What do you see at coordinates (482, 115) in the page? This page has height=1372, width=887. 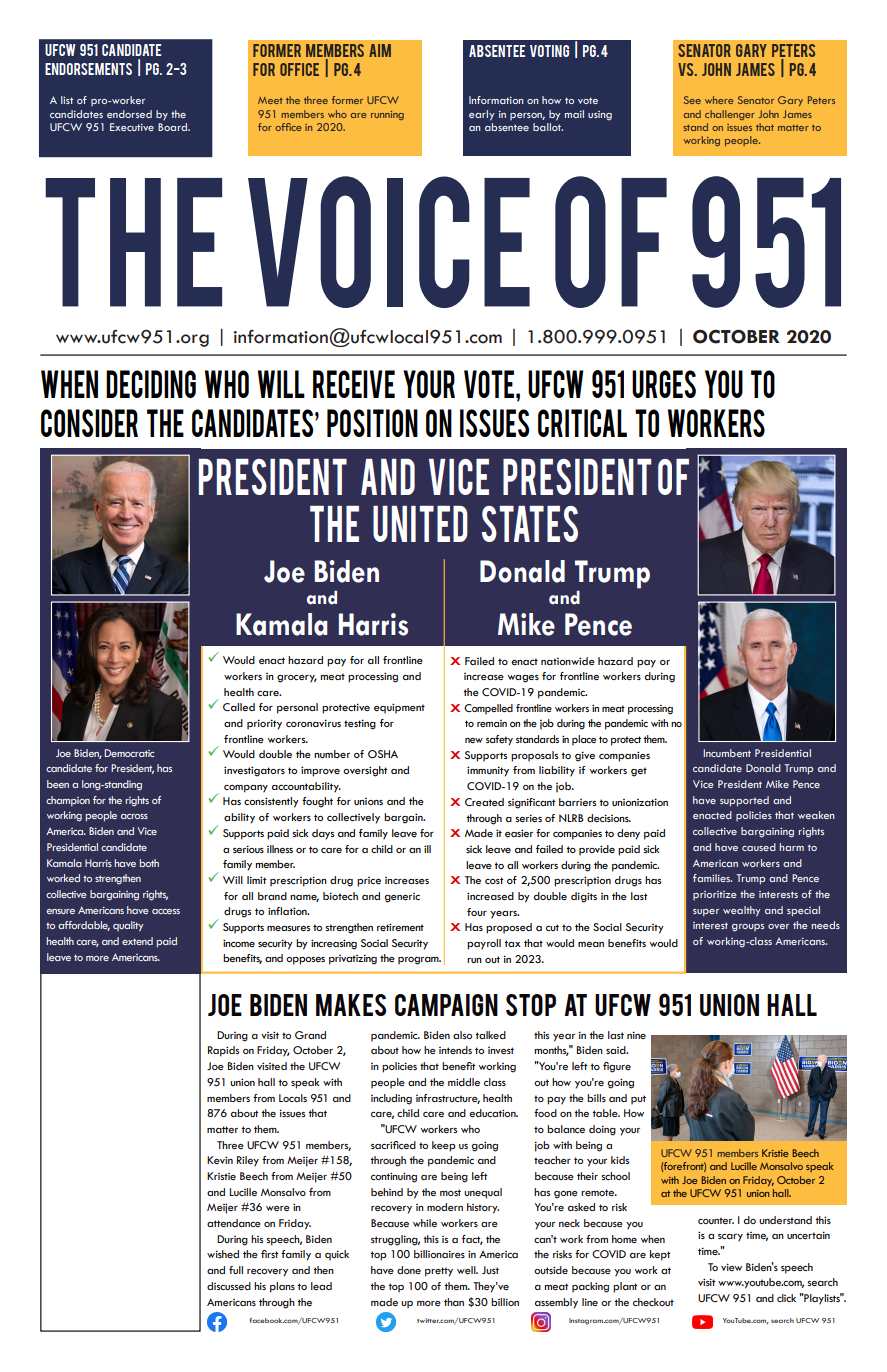 I see `early` at bounding box center [482, 115].
